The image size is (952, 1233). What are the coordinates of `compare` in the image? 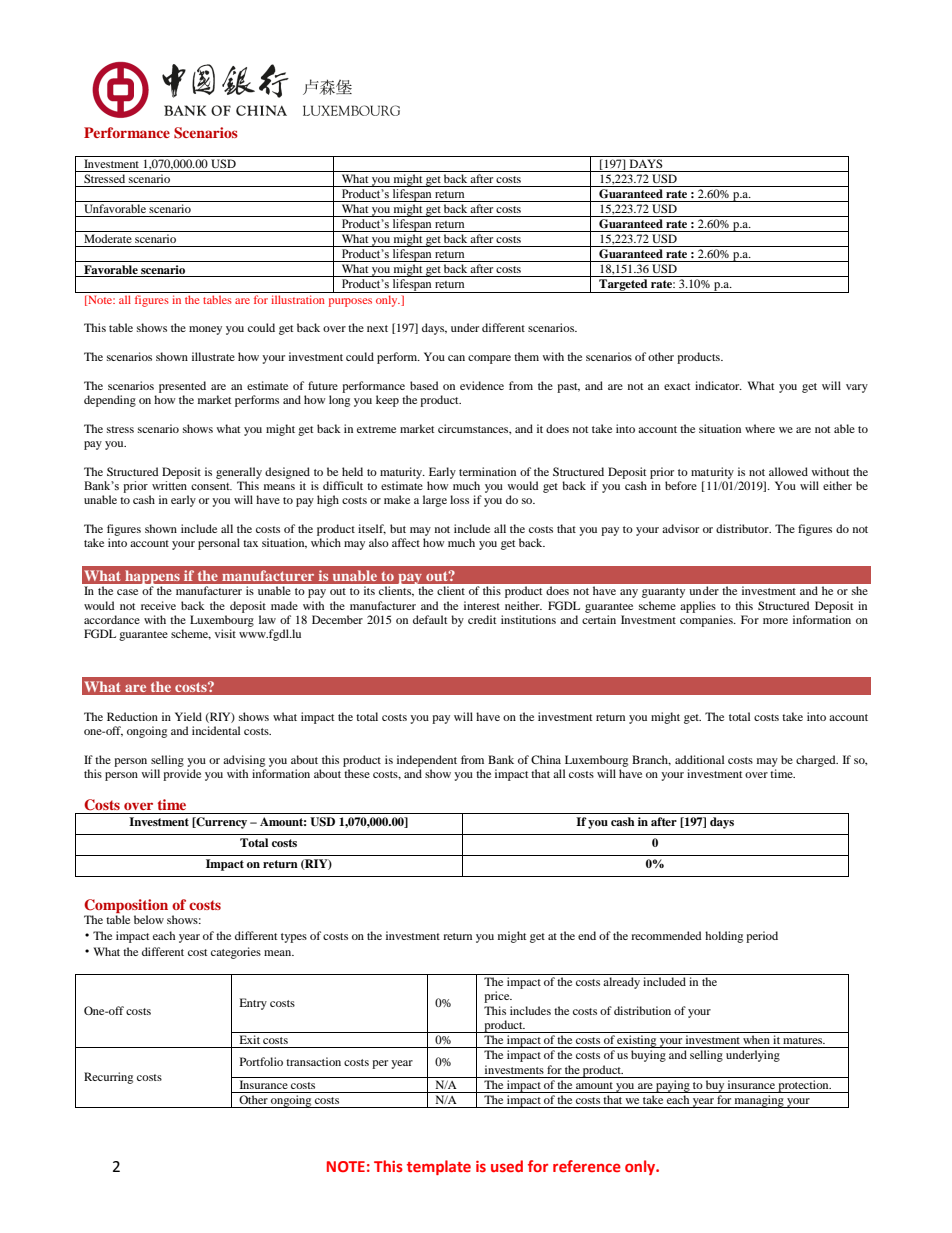 It's located at (489, 359).
